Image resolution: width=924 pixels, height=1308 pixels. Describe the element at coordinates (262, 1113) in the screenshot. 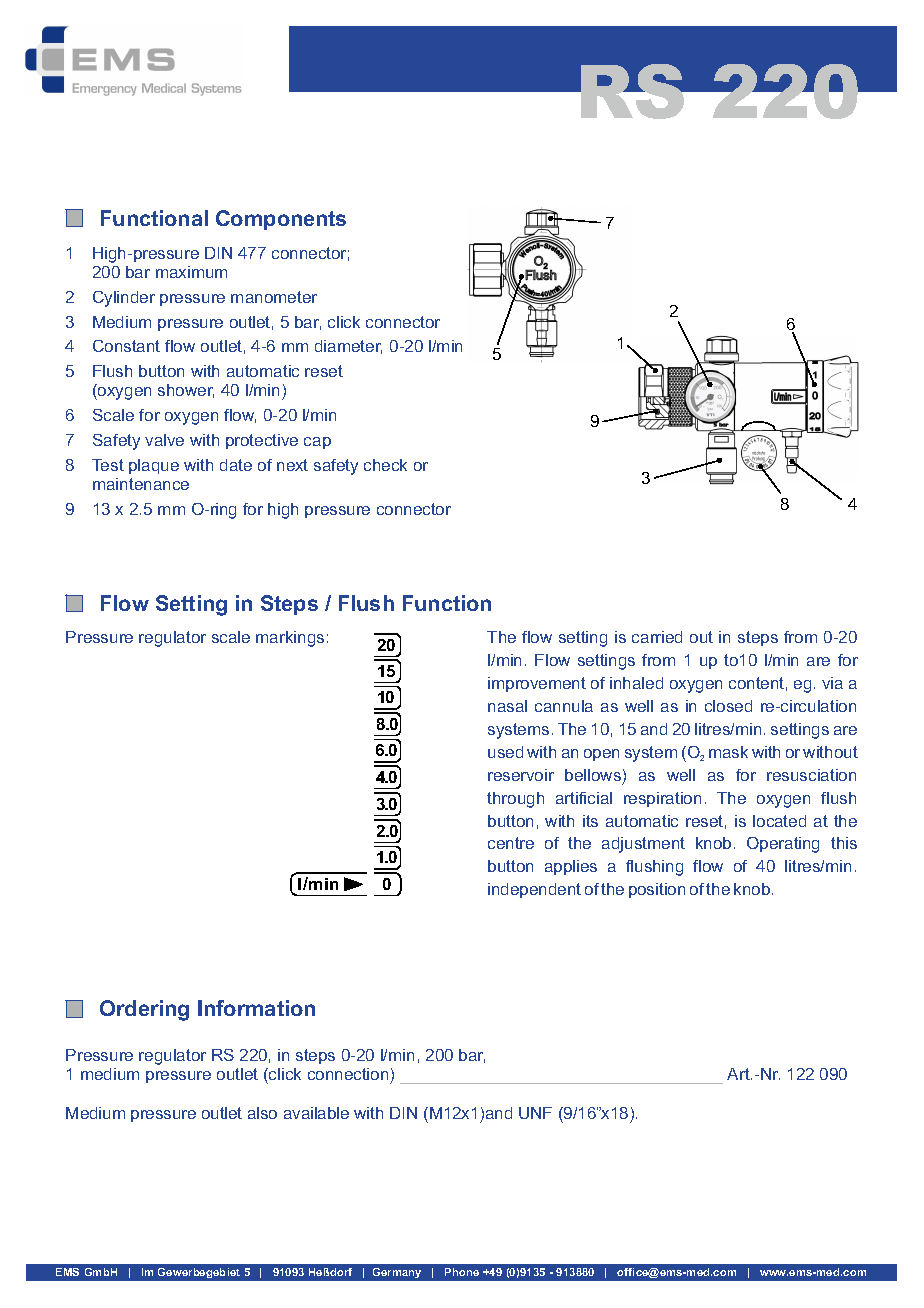

I see `also` at that location.
